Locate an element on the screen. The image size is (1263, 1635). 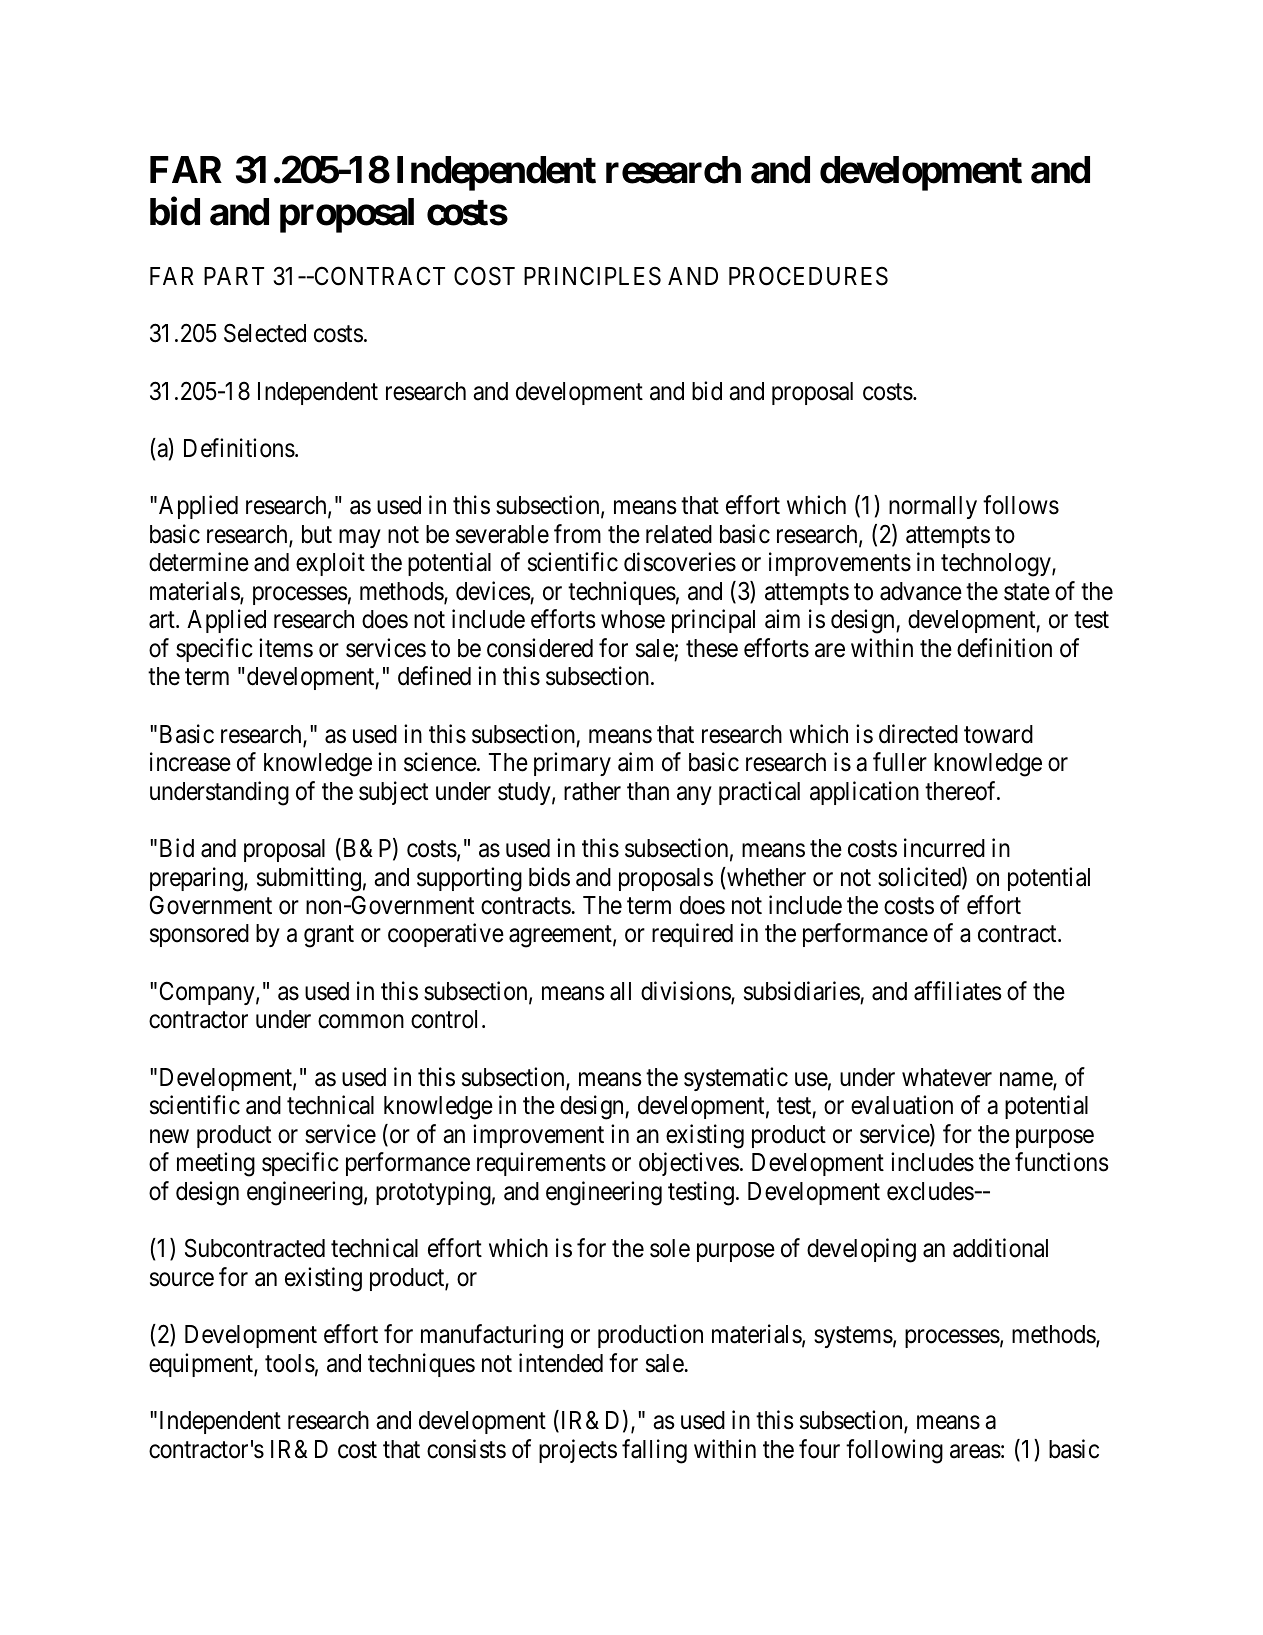
objectives is located at coordinates (689, 1164).
